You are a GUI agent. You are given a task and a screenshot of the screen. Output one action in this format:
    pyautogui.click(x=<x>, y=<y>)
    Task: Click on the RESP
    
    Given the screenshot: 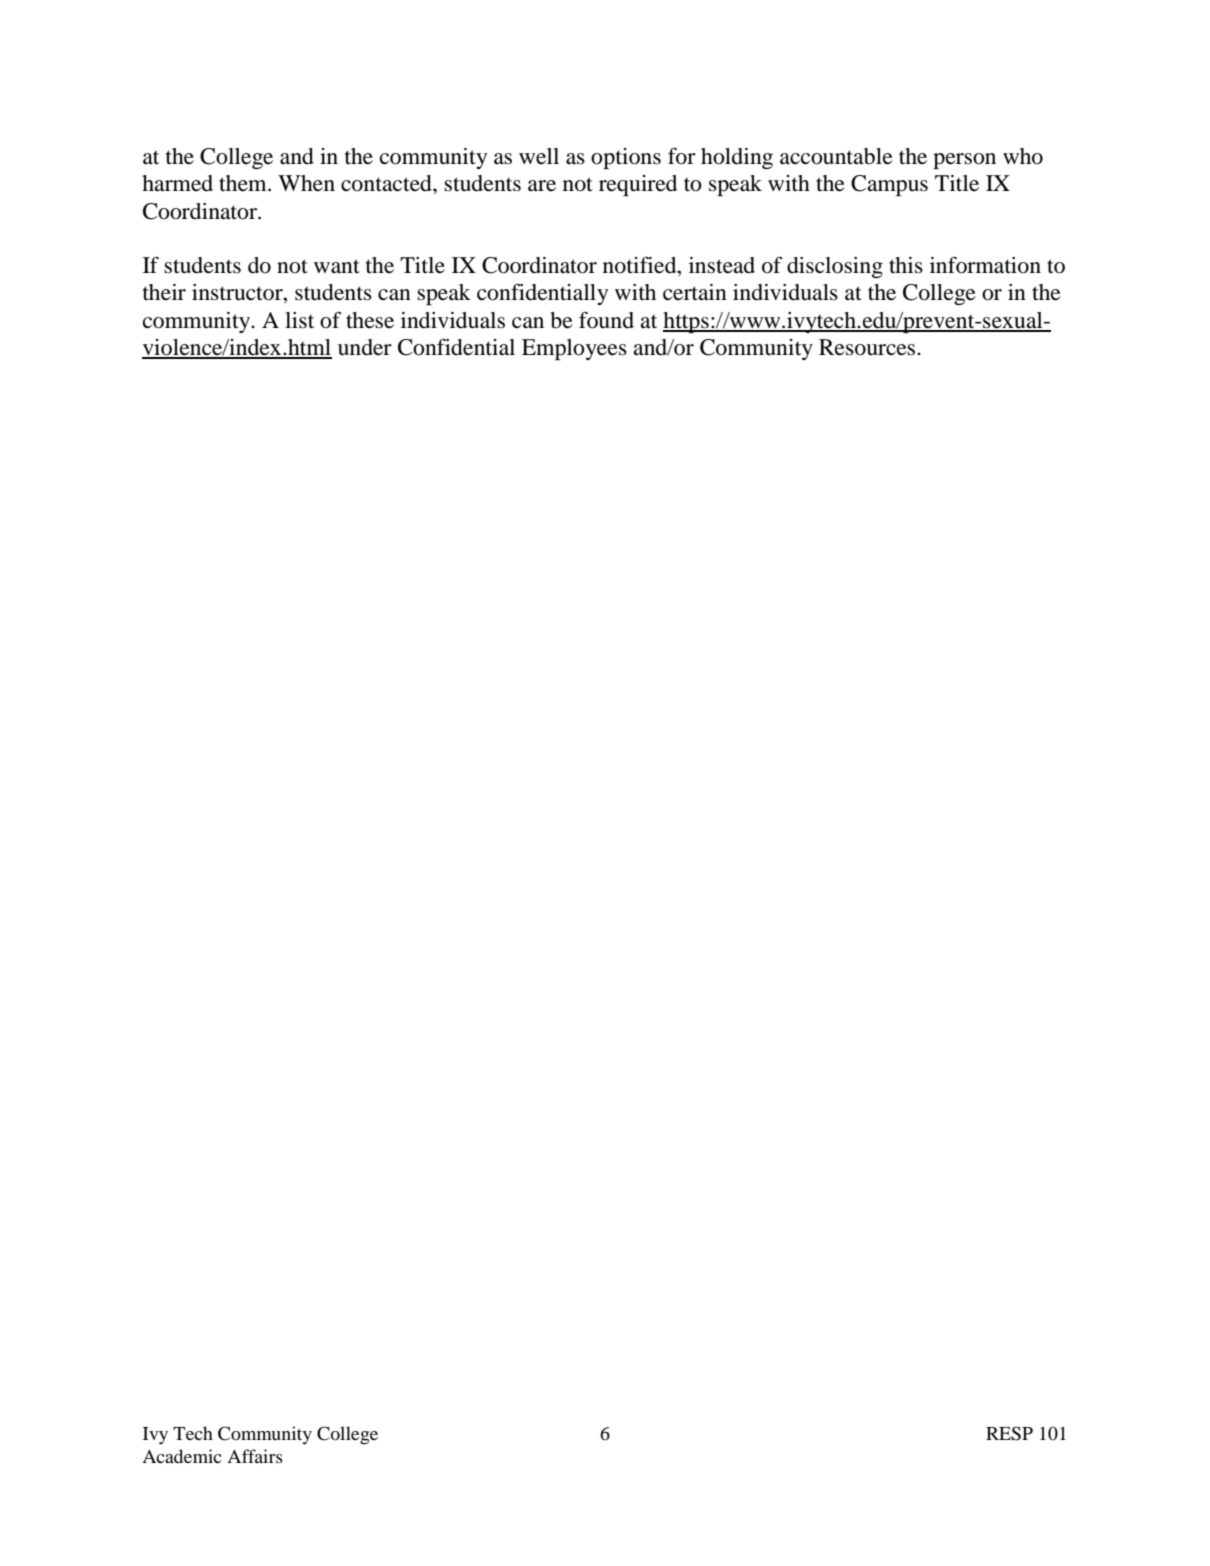 What is the action you would take?
    pyautogui.click(x=1009, y=1433)
